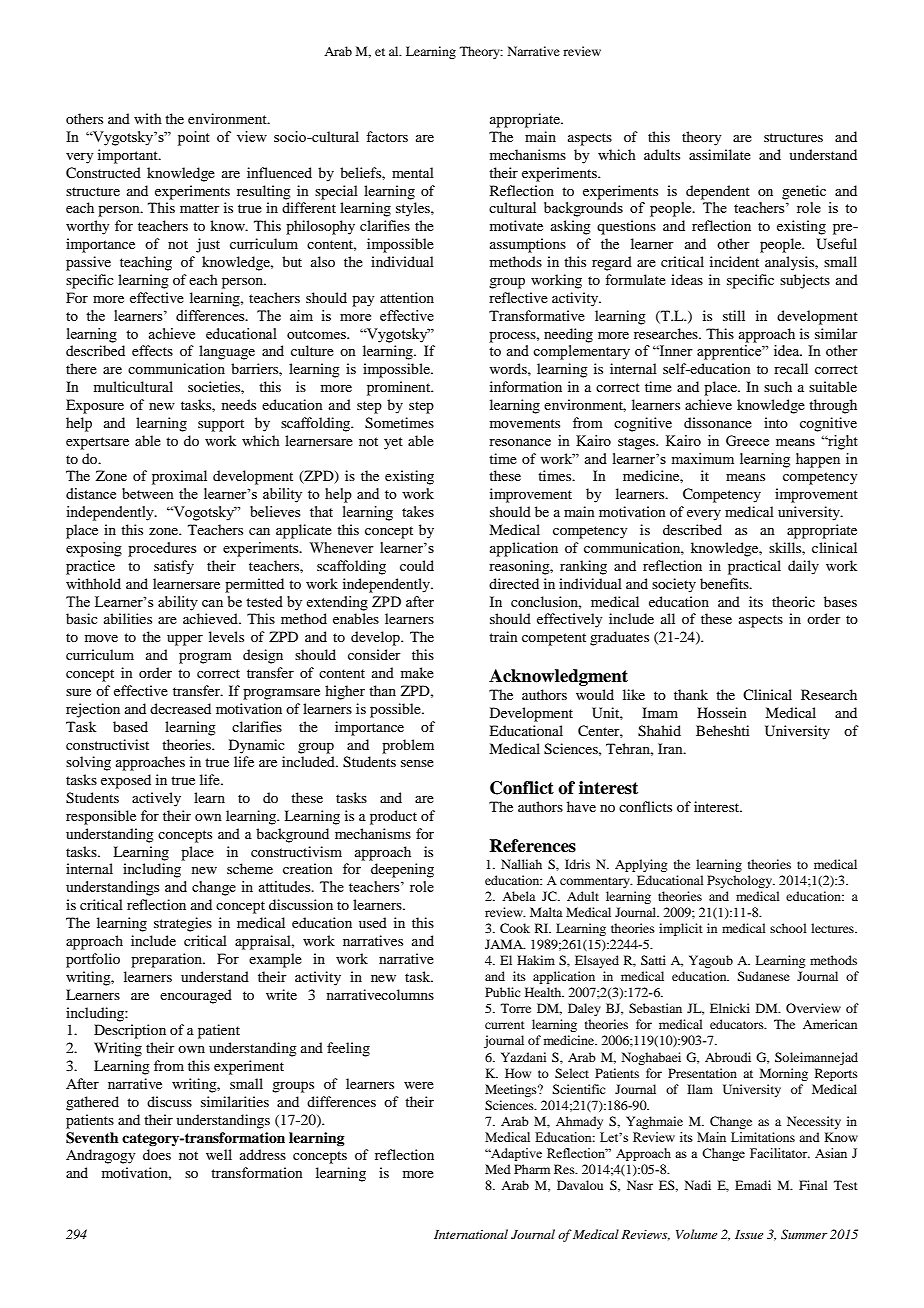 The image size is (924, 1308). What do you see at coordinates (417, 672) in the screenshot?
I see `make` at bounding box center [417, 672].
